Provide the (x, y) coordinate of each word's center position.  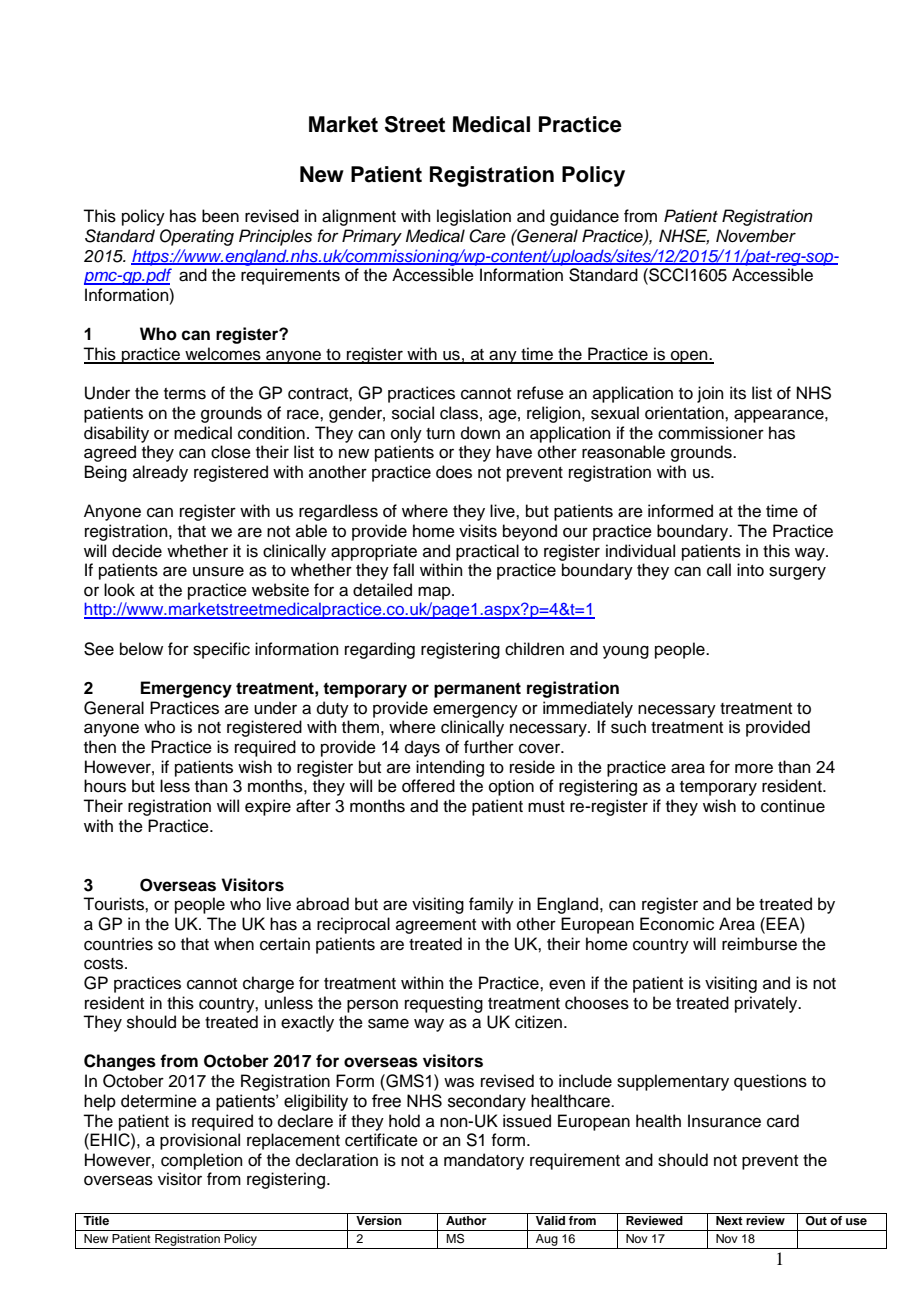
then (100, 747)
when (234, 944)
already (160, 473)
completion (202, 1161)
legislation (474, 217)
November (756, 236)
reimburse (759, 944)
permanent (477, 690)
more (754, 768)
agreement (436, 926)
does (454, 472)
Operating (197, 237)
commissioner (711, 433)
